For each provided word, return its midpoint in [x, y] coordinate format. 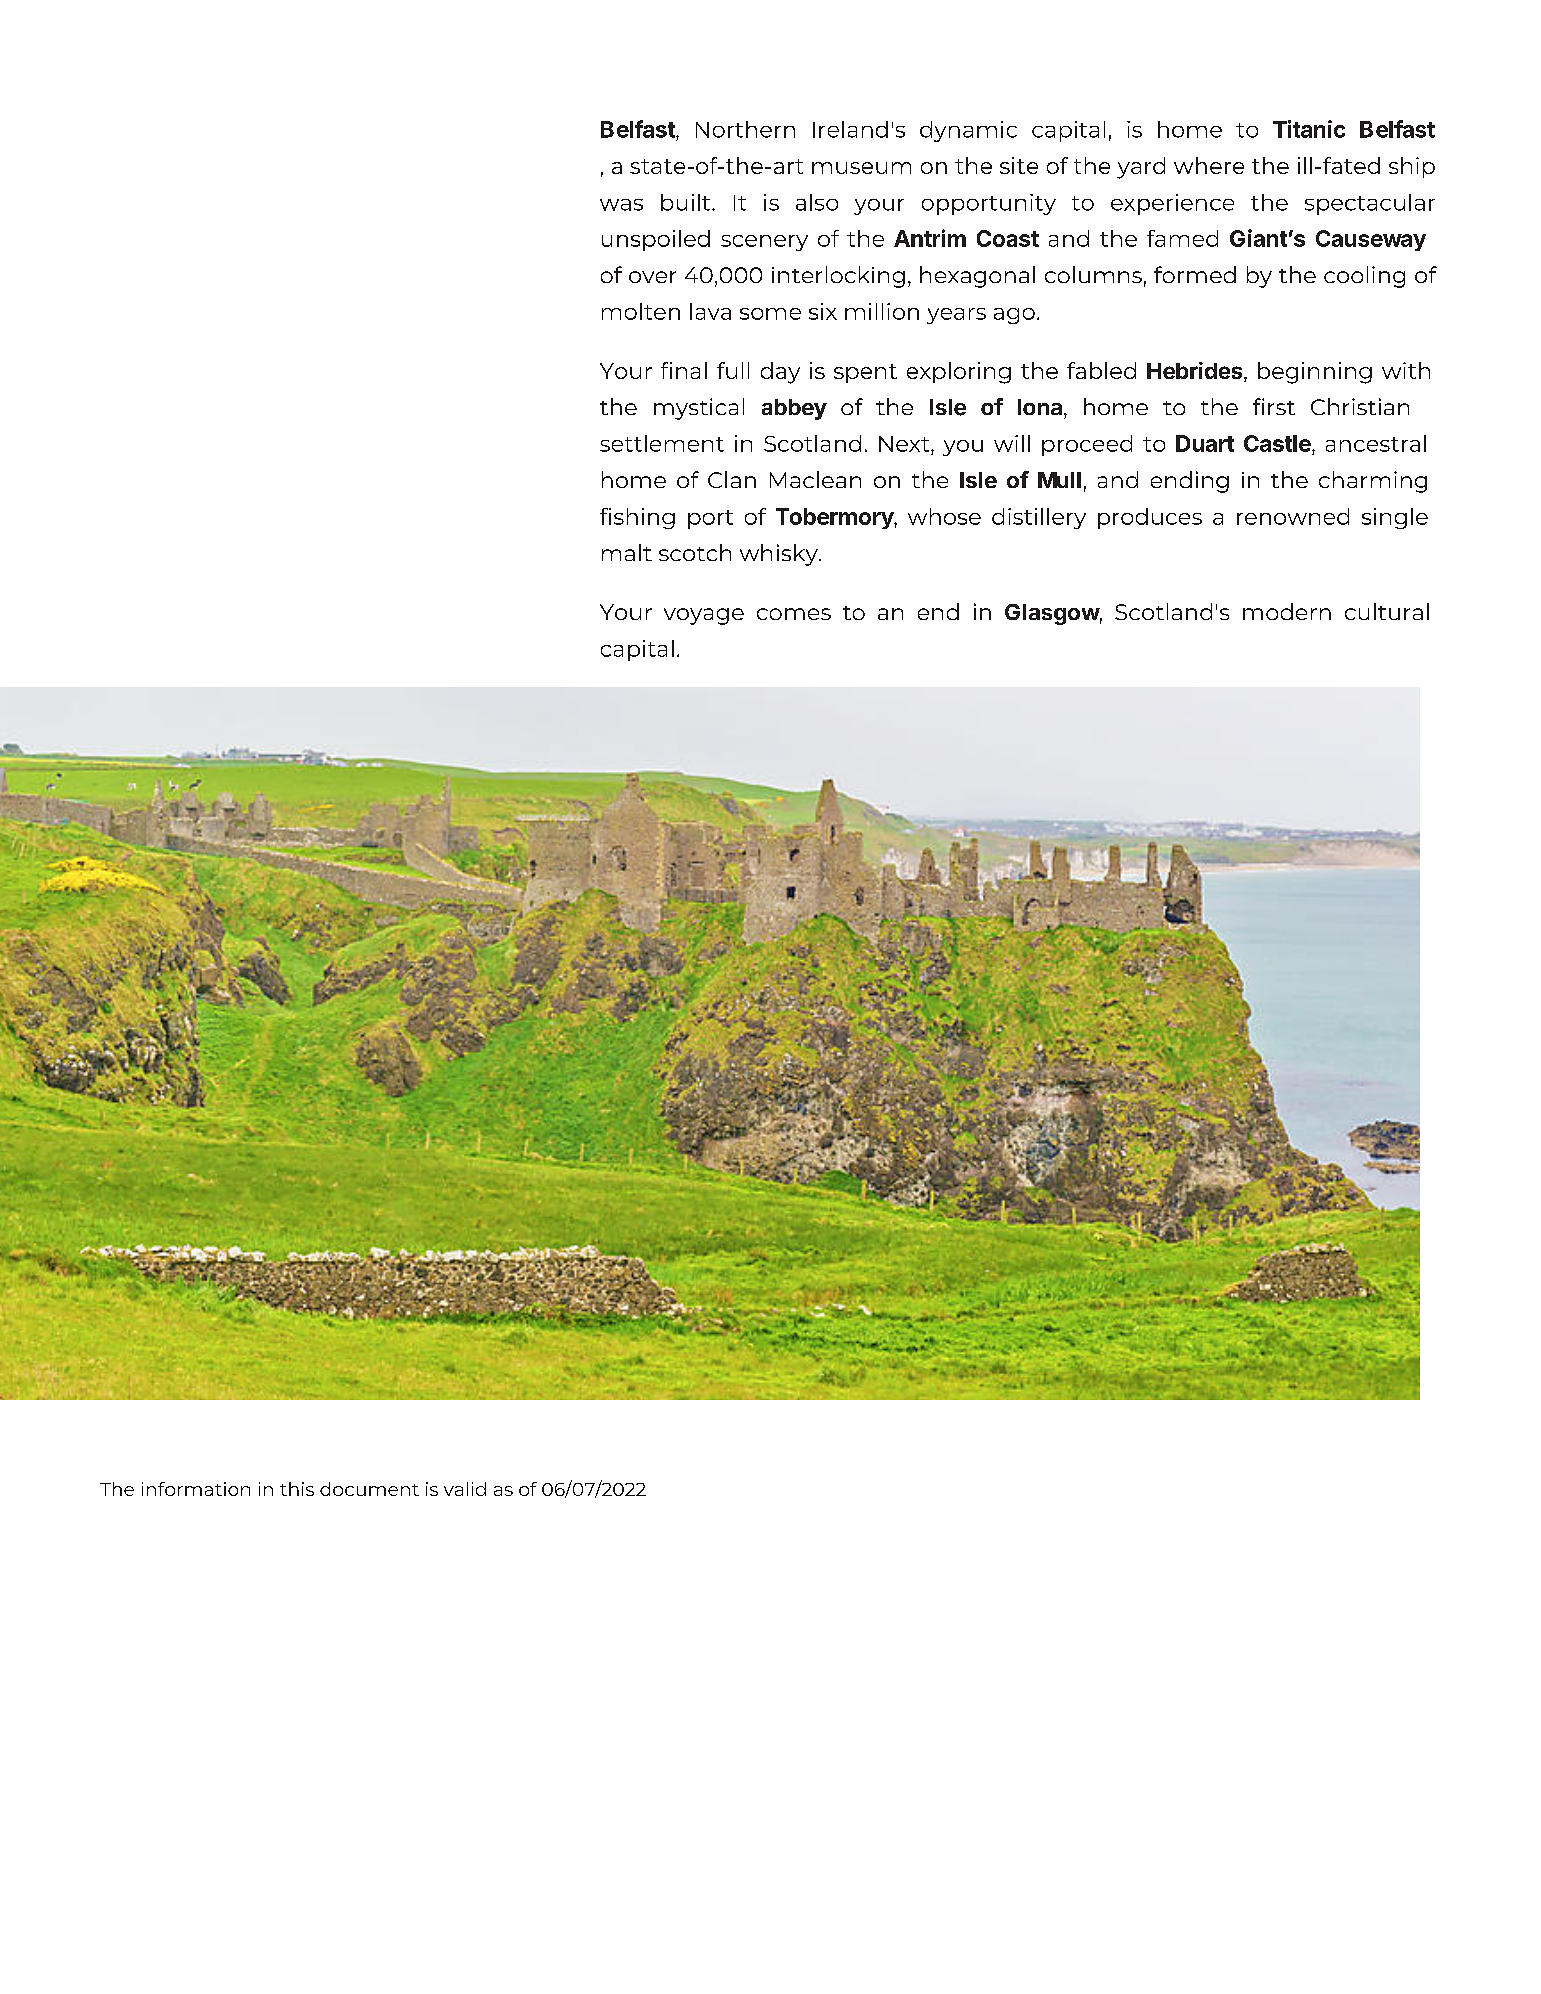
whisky [780, 555]
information [196, 1489]
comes [794, 614]
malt [627, 552]
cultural [1387, 611]
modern [1287, 611]
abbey [794, 409]
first [1274, 406]
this [297, 1489]
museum [861, 168]
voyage [704, 616]
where [1209, 165]
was [621, 205]
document [369, 1489]
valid [465, 1489]
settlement [662, 443]
